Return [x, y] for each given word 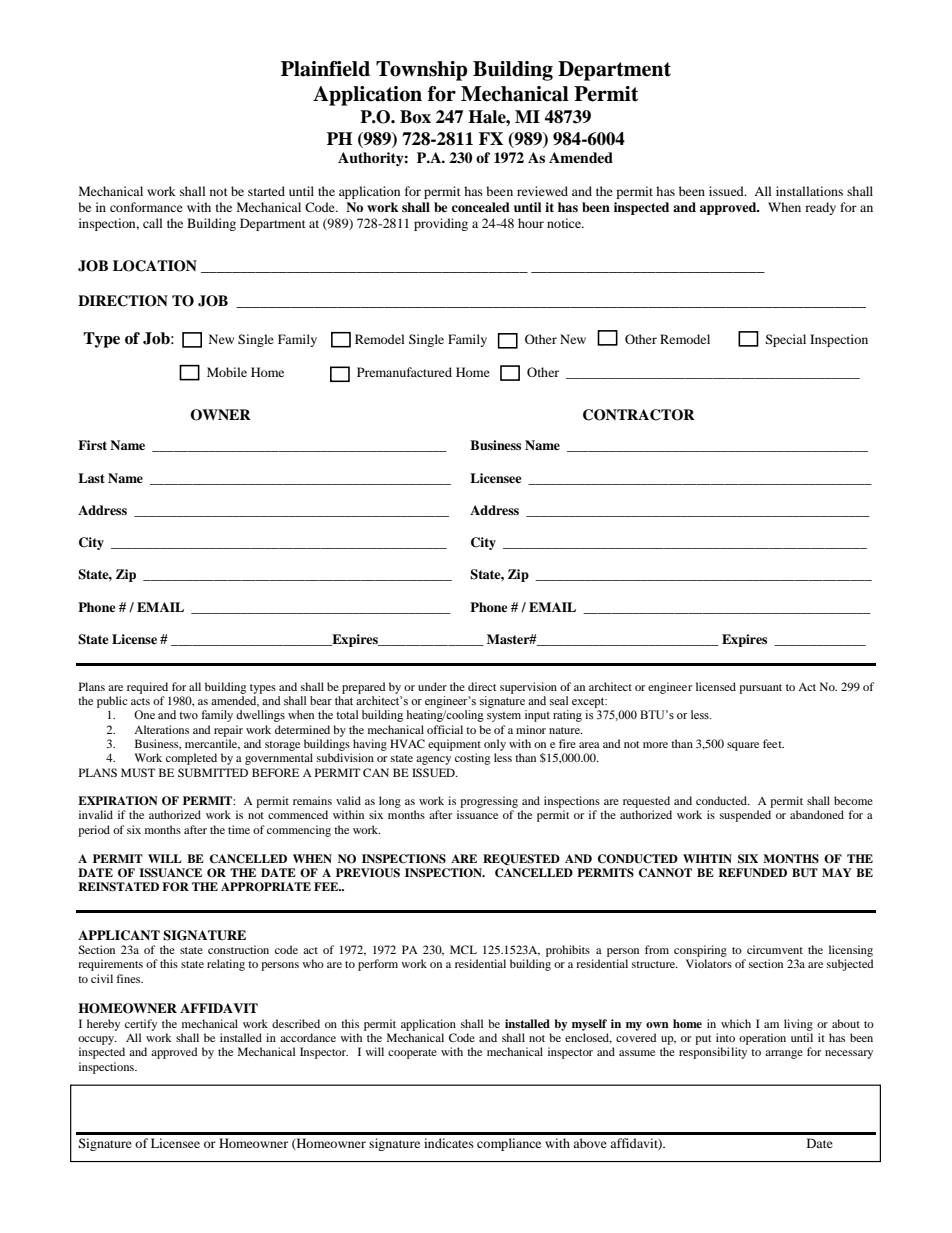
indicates [449, 1143]
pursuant [760, 689]
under [432, 686]
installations [809, 191]
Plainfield [325, 69]
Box [415, 117]
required [147, 688]
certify [141, 1025]
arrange [784, 1054]
